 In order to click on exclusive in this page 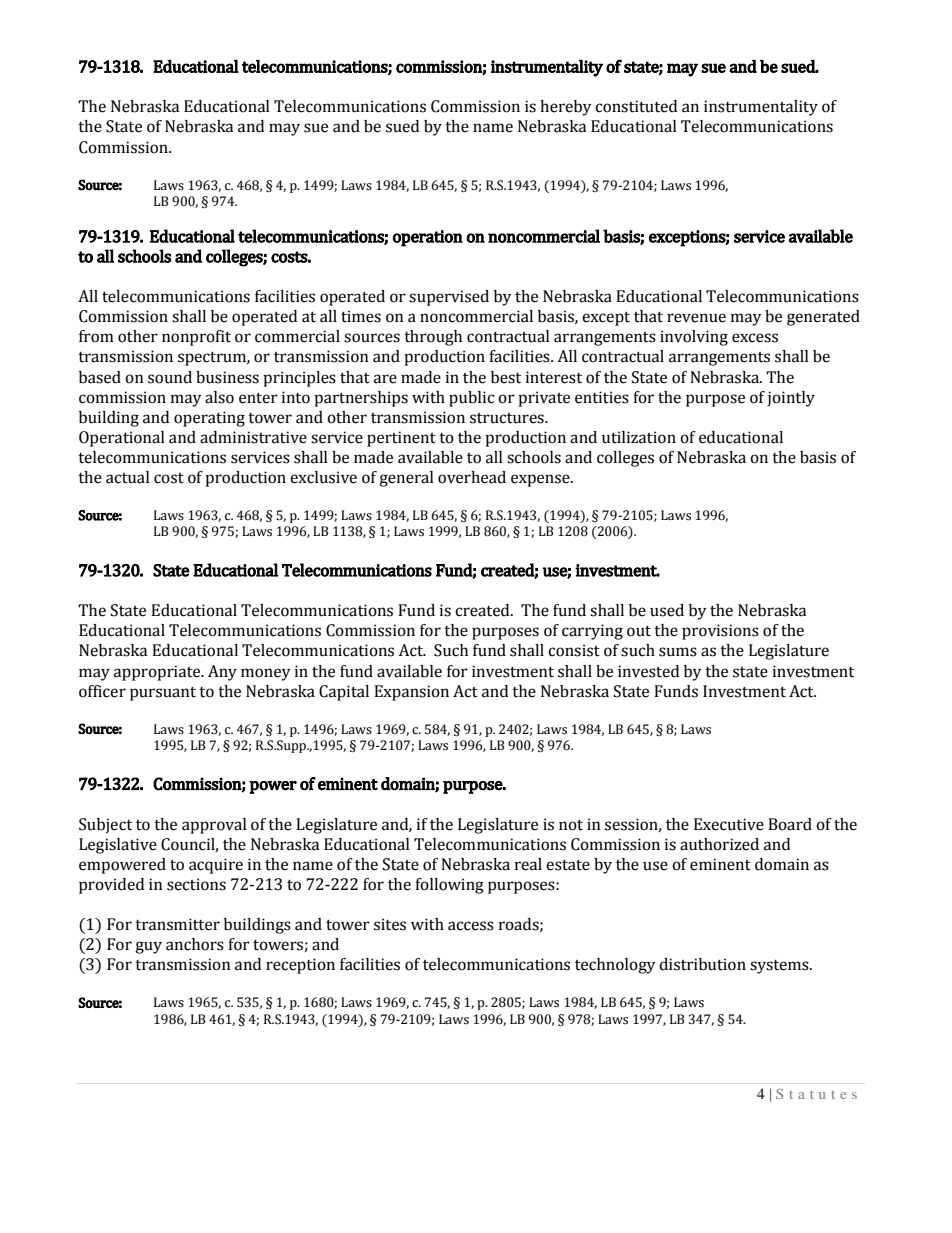, I will do `click(323, 477)`.
